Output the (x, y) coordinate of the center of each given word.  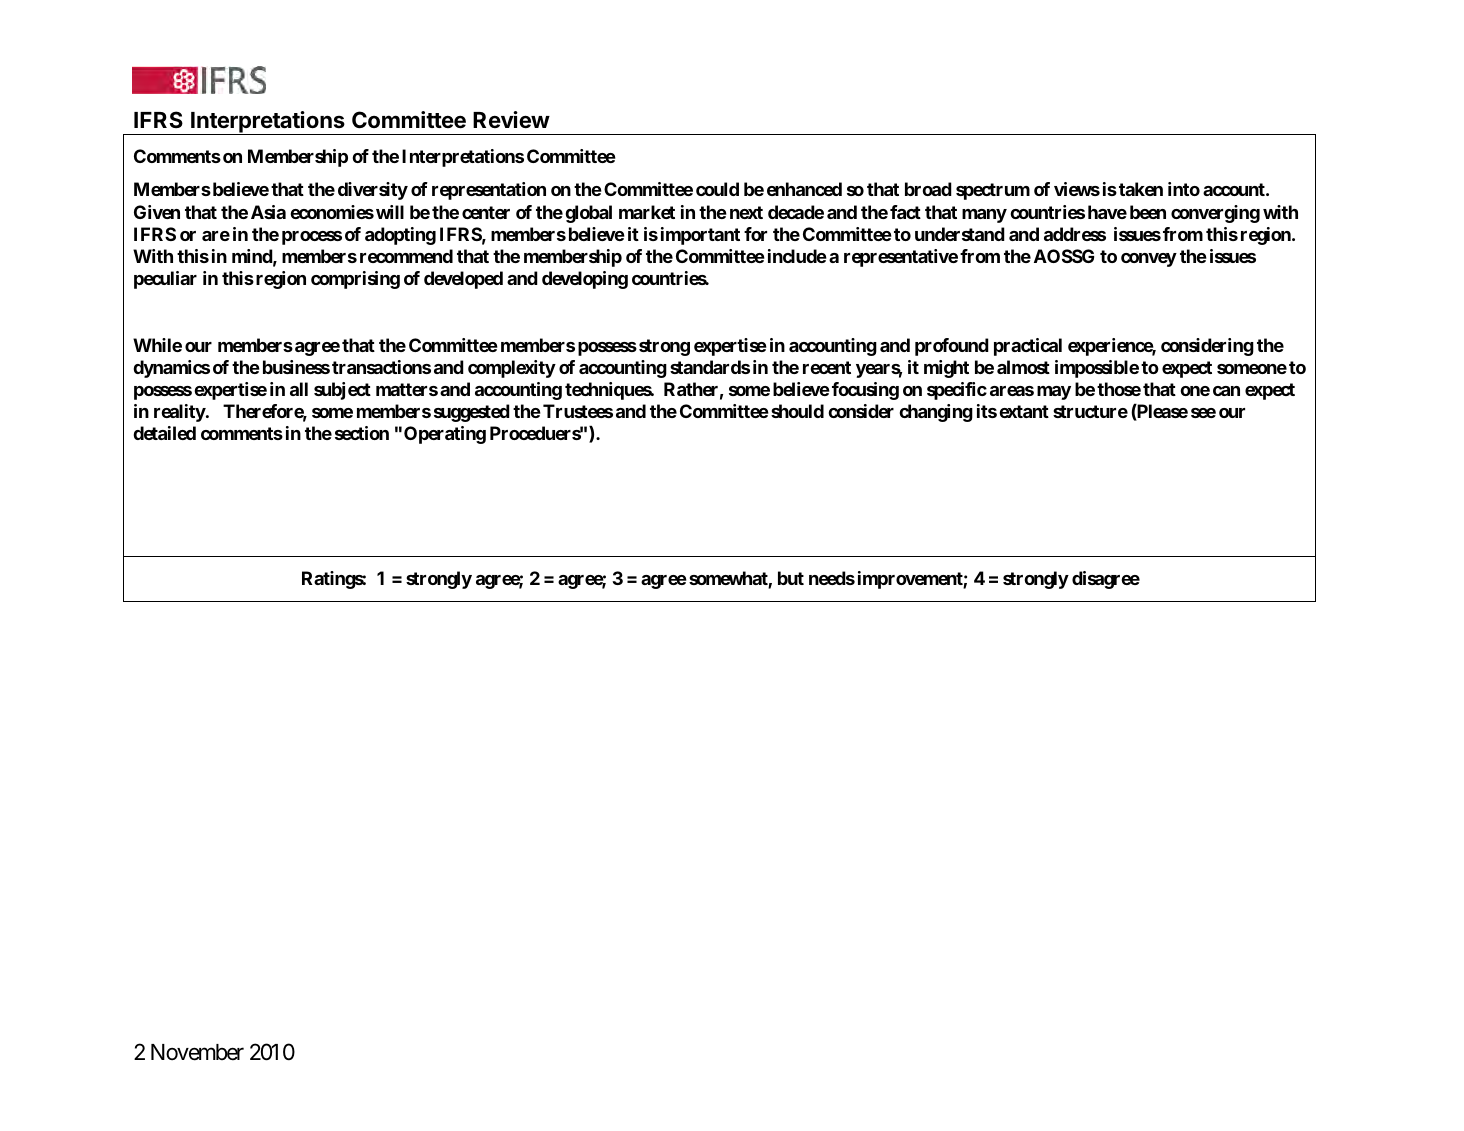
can (1226, 391)
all (299, 389)
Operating (445, 435)
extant (1024, 411)
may (1054, 393)
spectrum (993, 191)
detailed (164, 433)
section (362, 433)
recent (827, 367)
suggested (472, 413)
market (647, 212)
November (197, 1052)
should (797, 411)
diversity (373, 191)
